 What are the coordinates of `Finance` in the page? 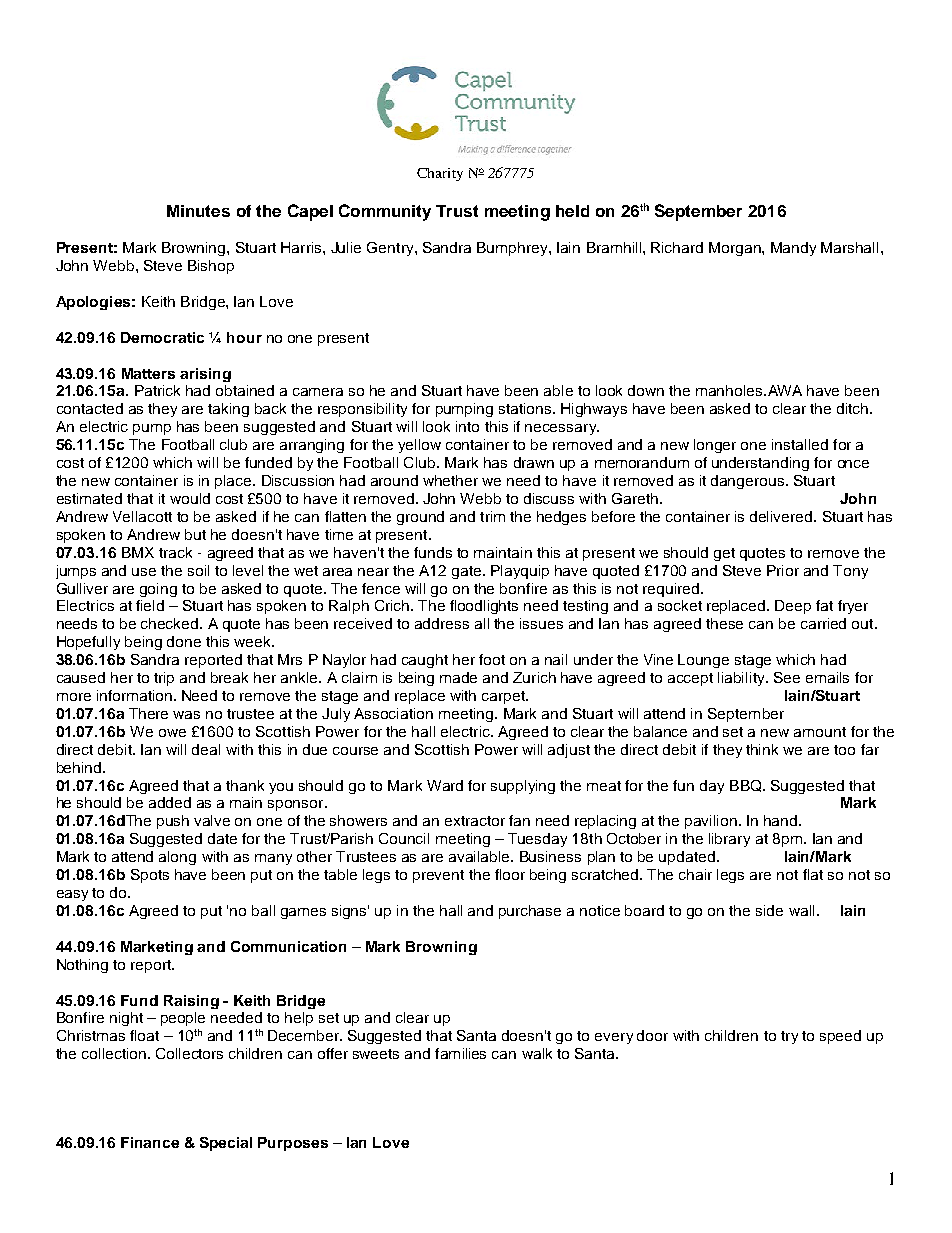 It's located at (150, 1142).
